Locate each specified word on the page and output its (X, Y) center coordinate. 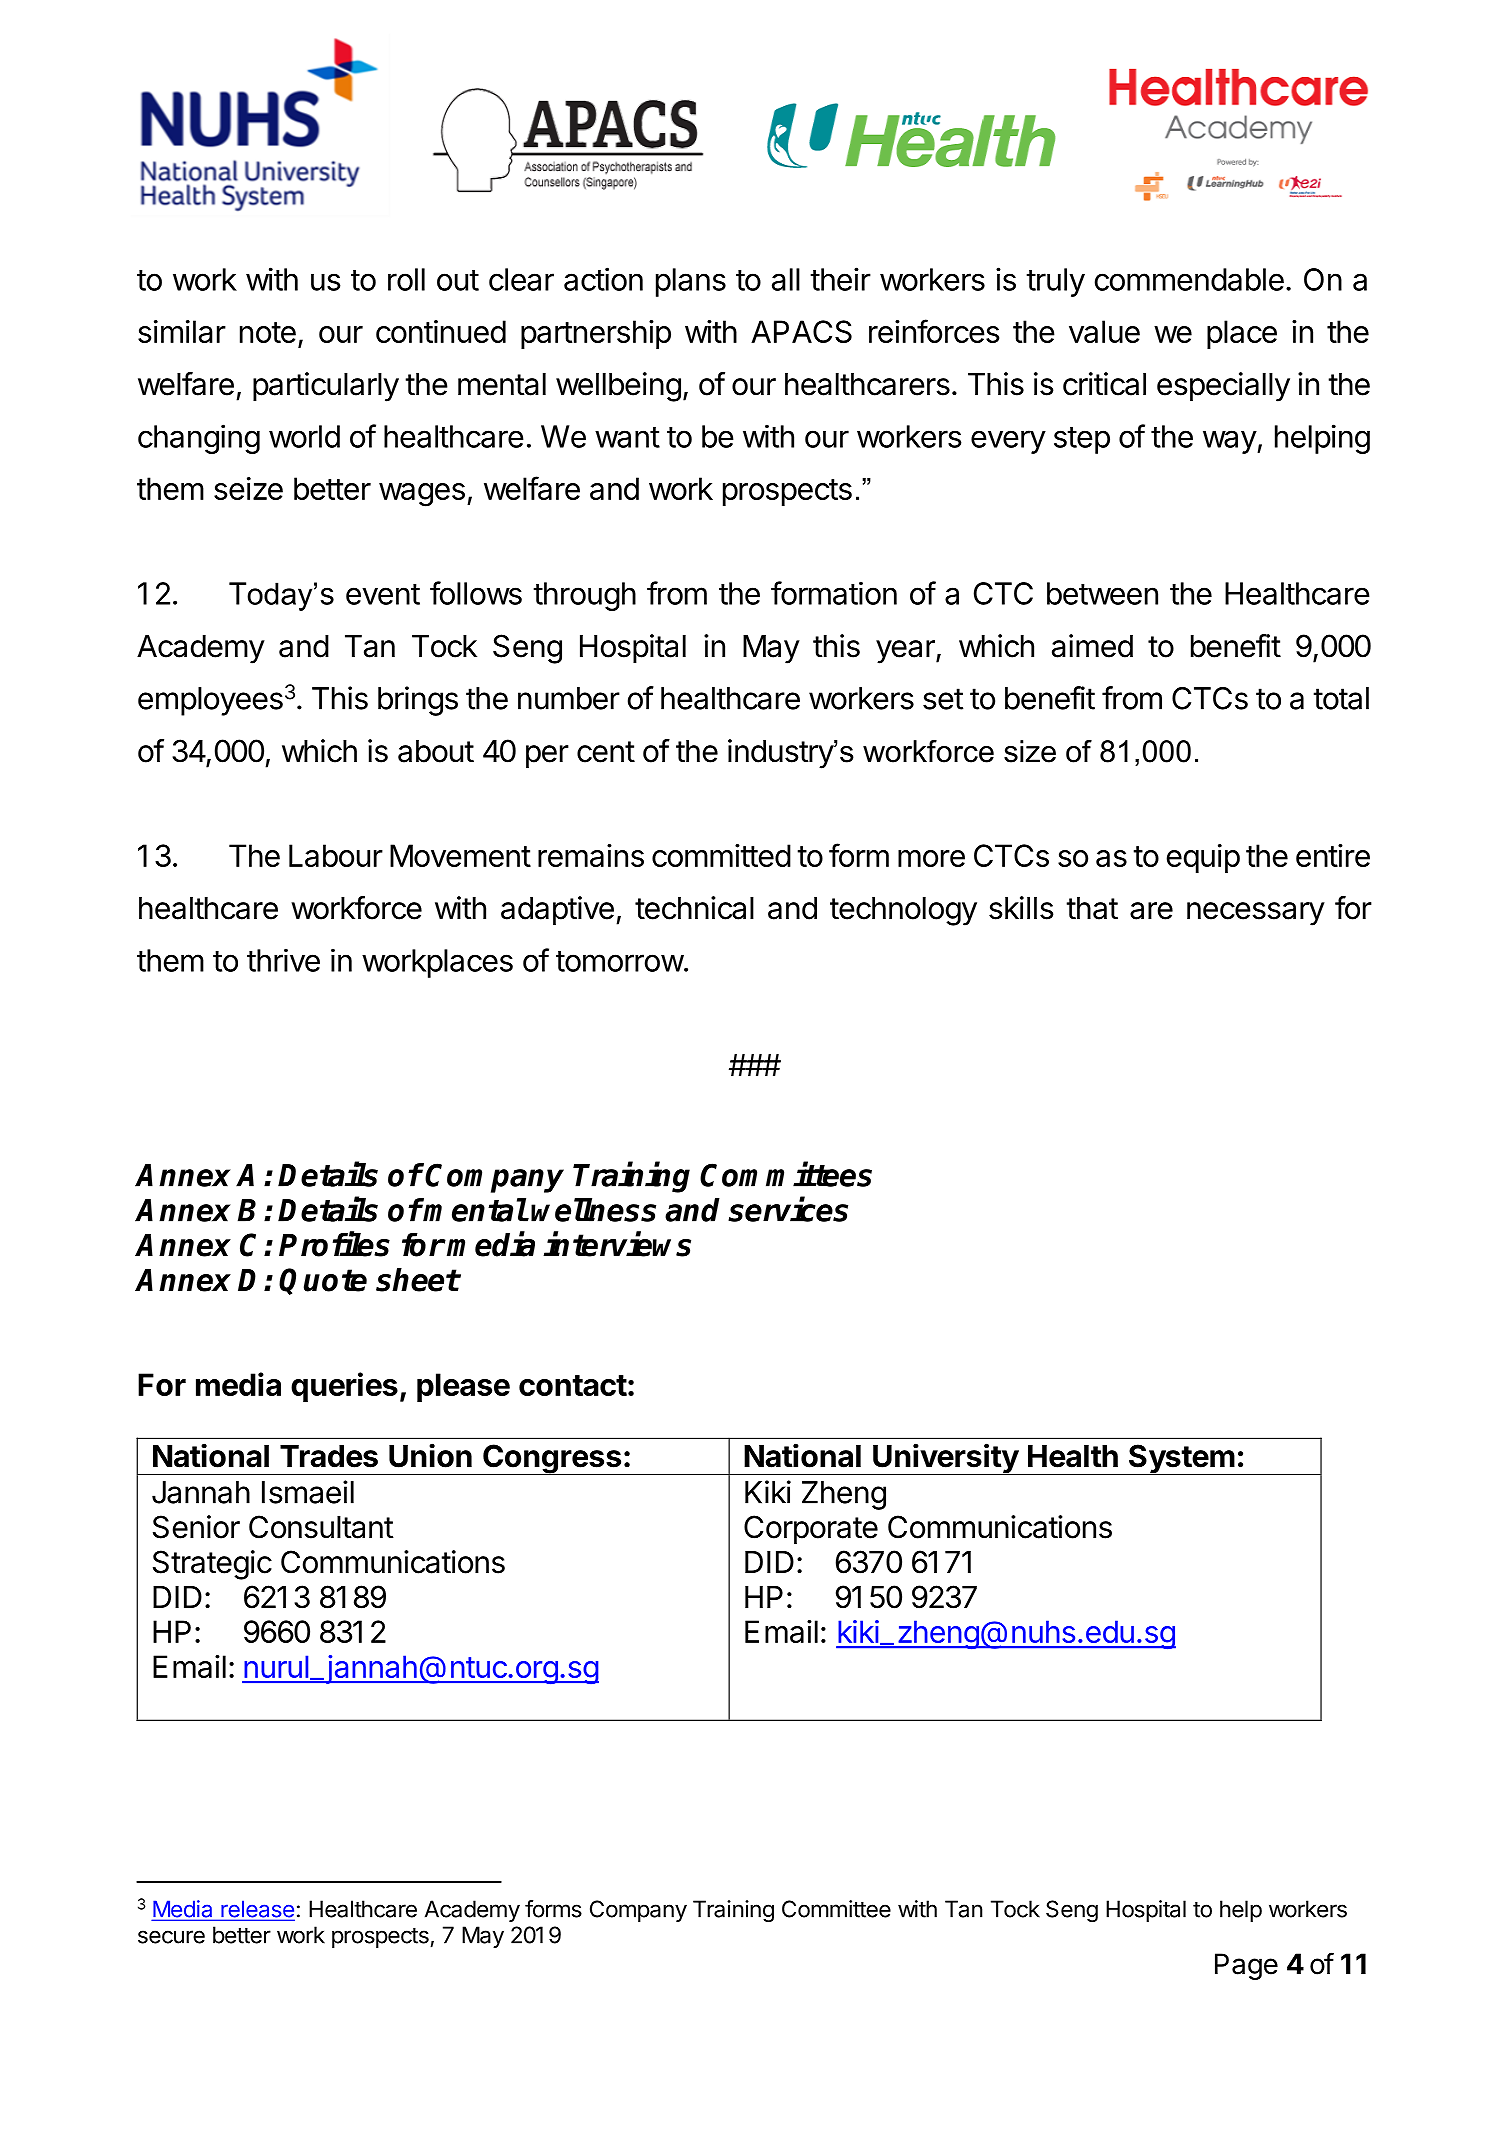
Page (1246, 1966)
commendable (1189, 279)
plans (691, 282)
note (268, 332)
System (1181, 1459)
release (257, 1910)
